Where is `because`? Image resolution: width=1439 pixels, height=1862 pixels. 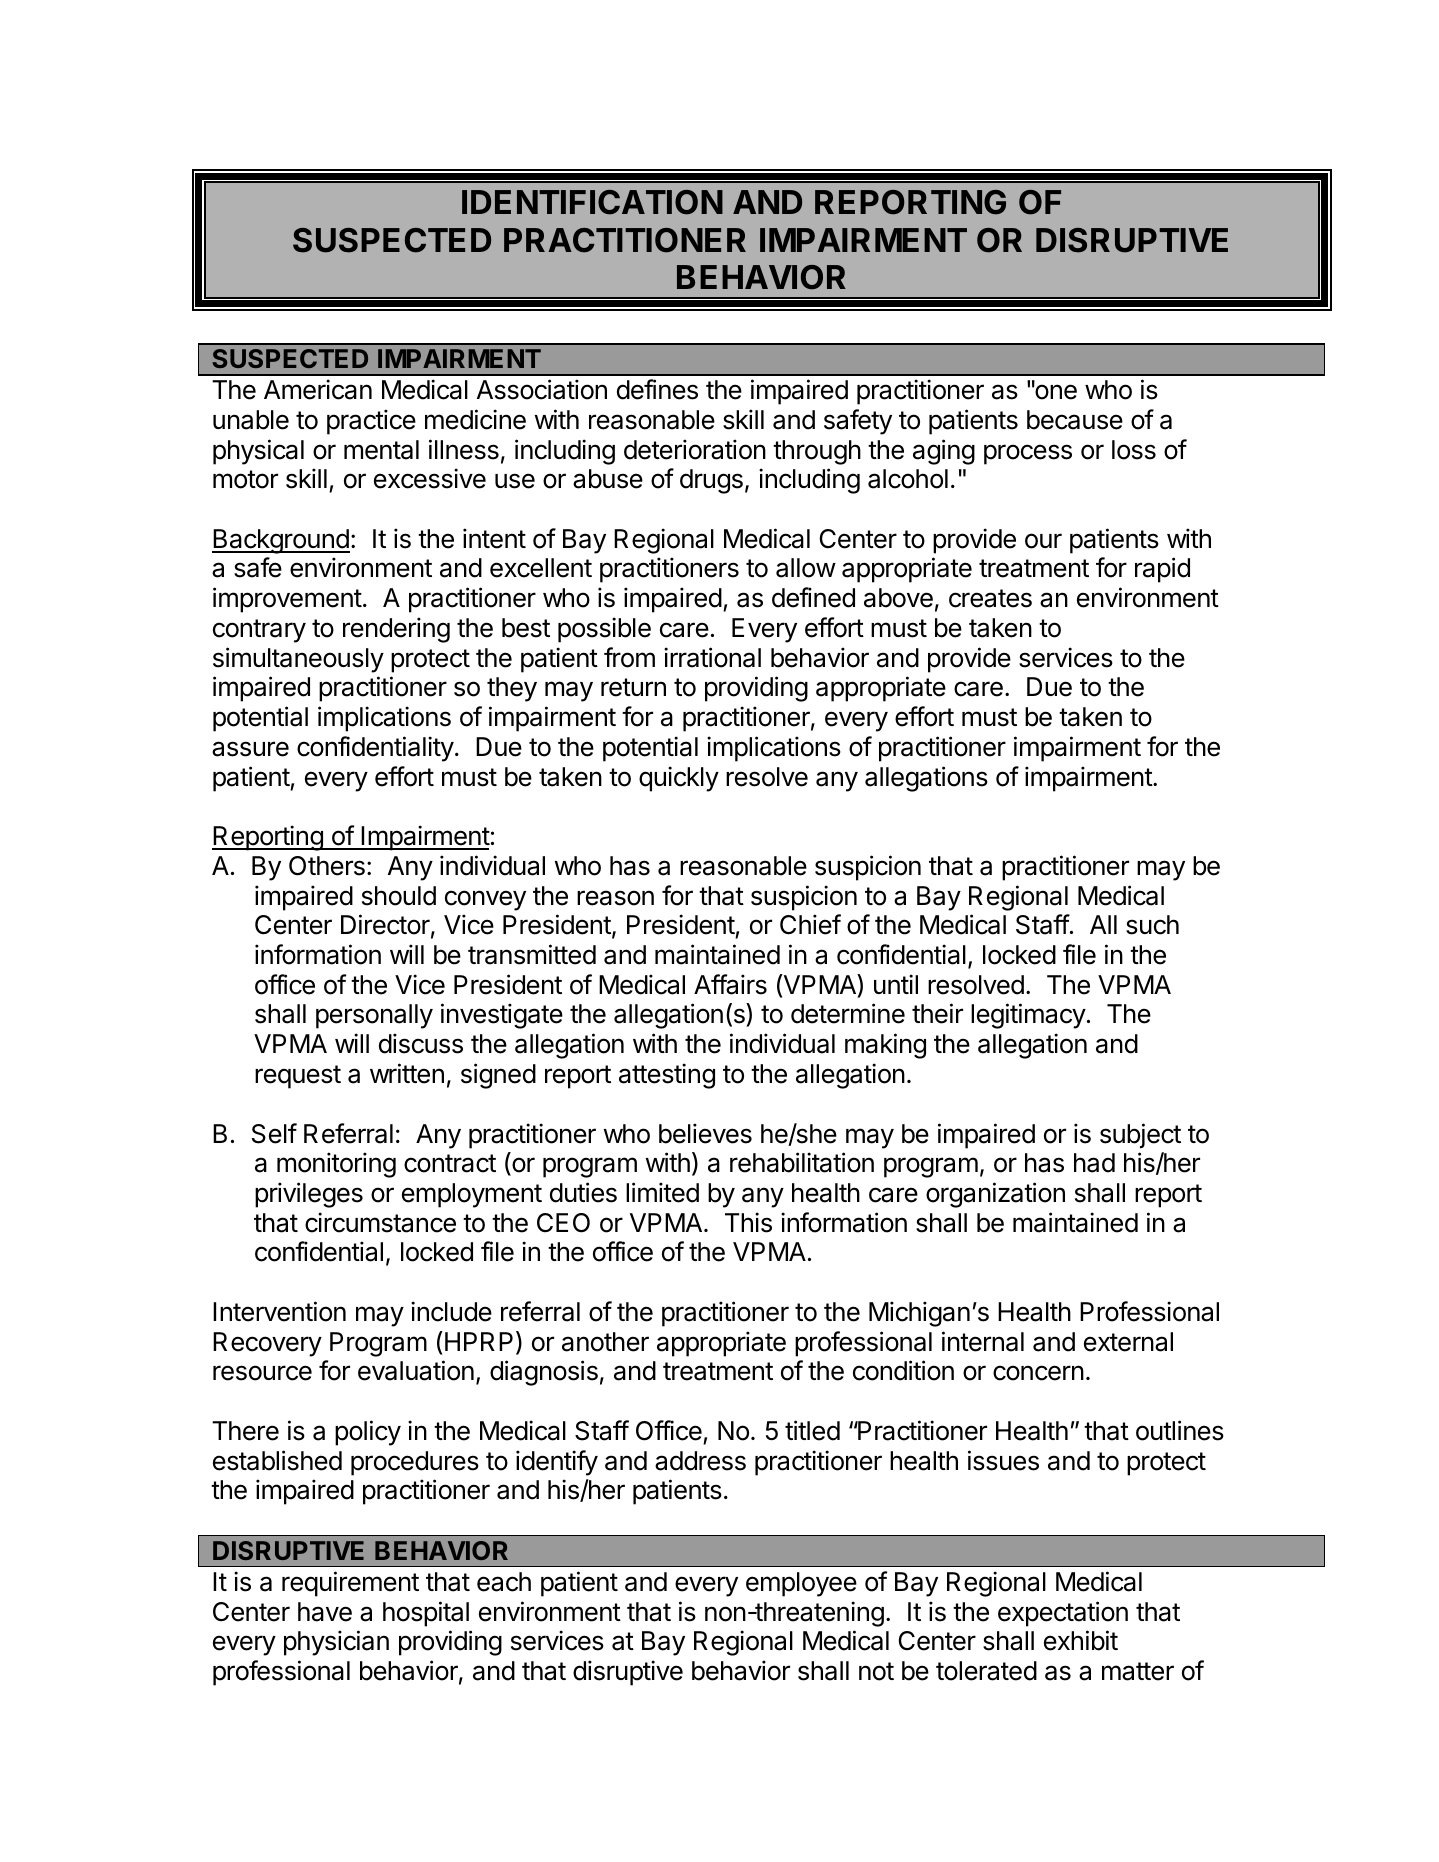 because is located at coordinates (1075, 420).
